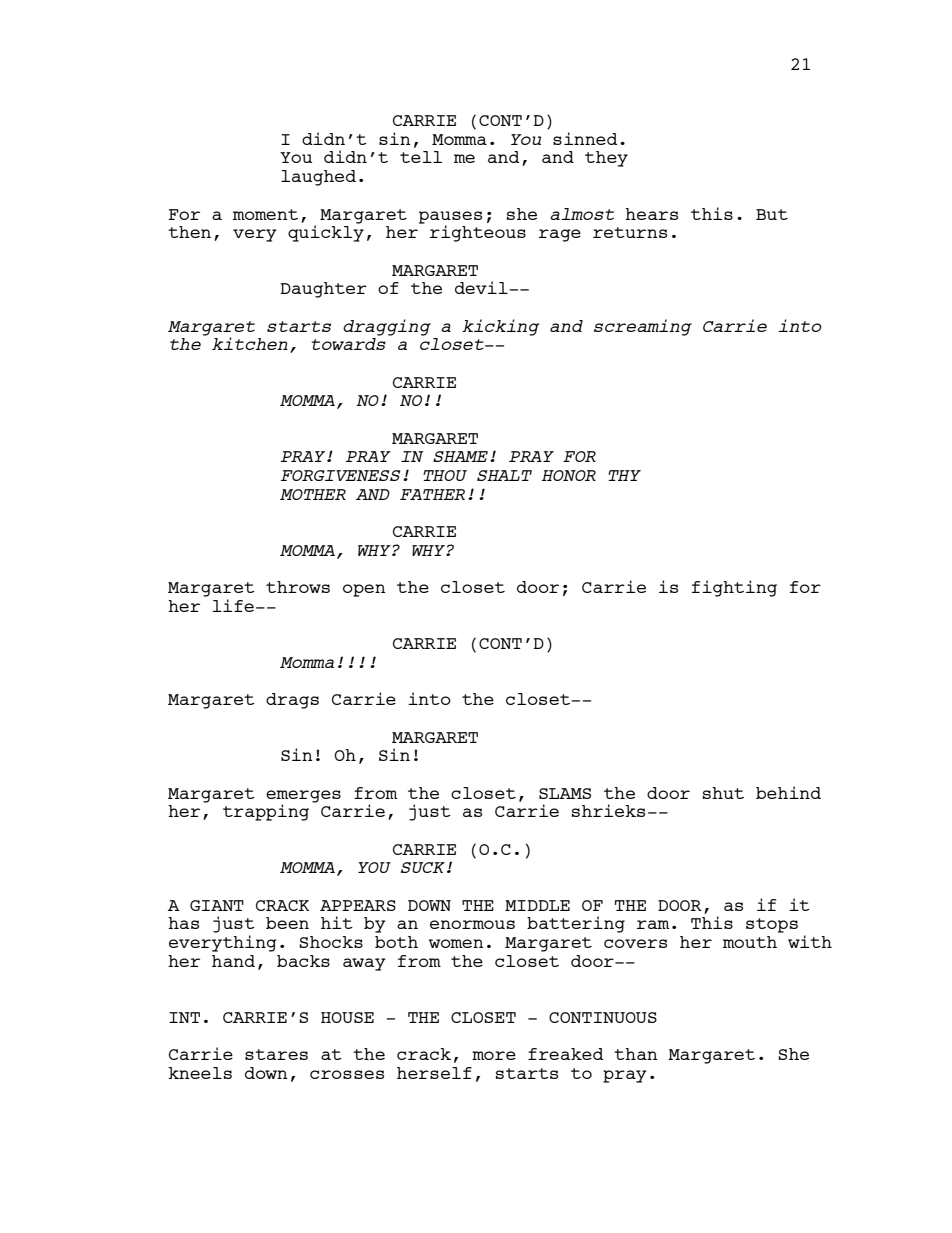 The image size is (952, 1233). I want to click on shut, so click(723, 793).
